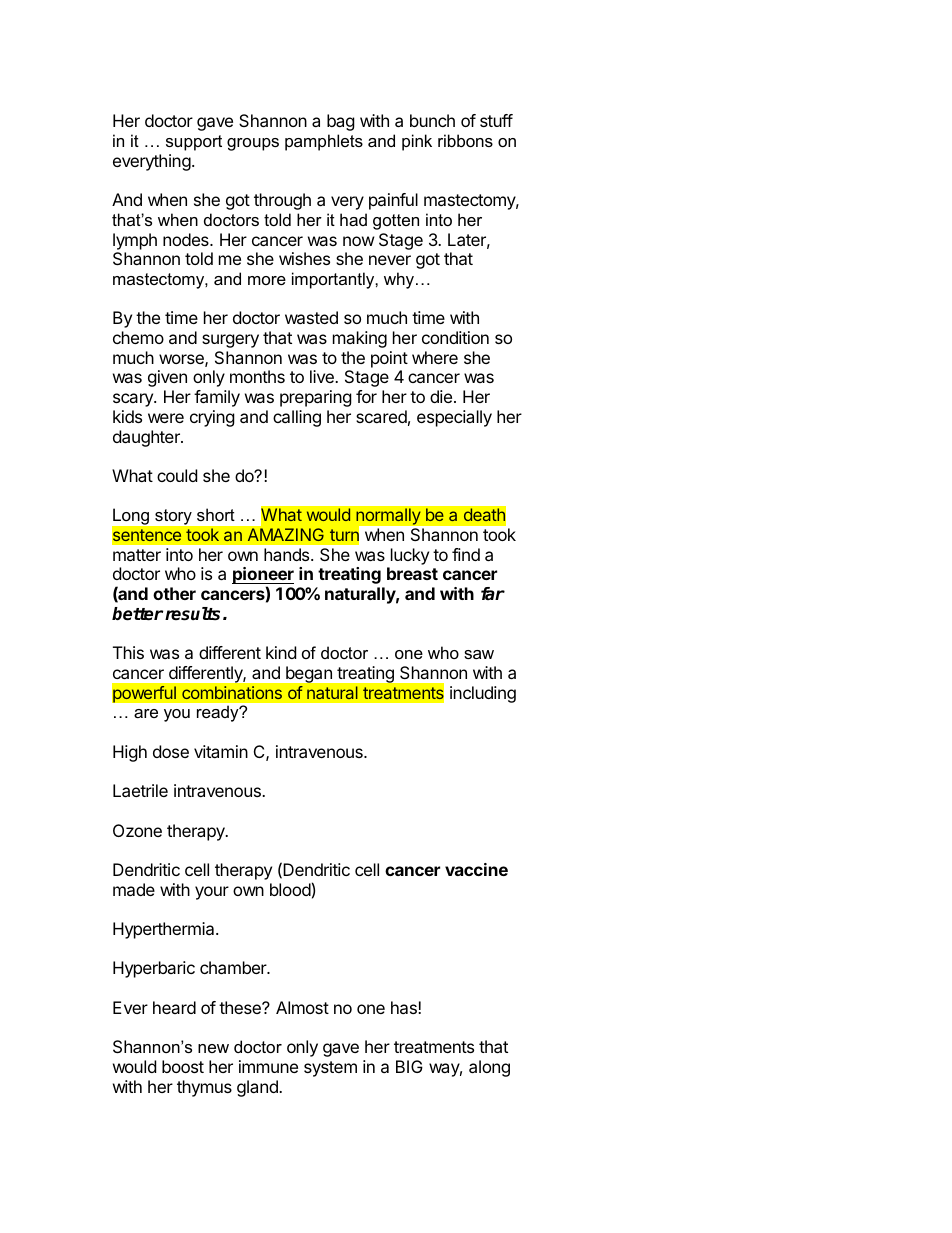 The image size is (952, 1233). What do you see at coordinates (442, 396) in the document?
I see `die` at bounding box center [442, 396].
